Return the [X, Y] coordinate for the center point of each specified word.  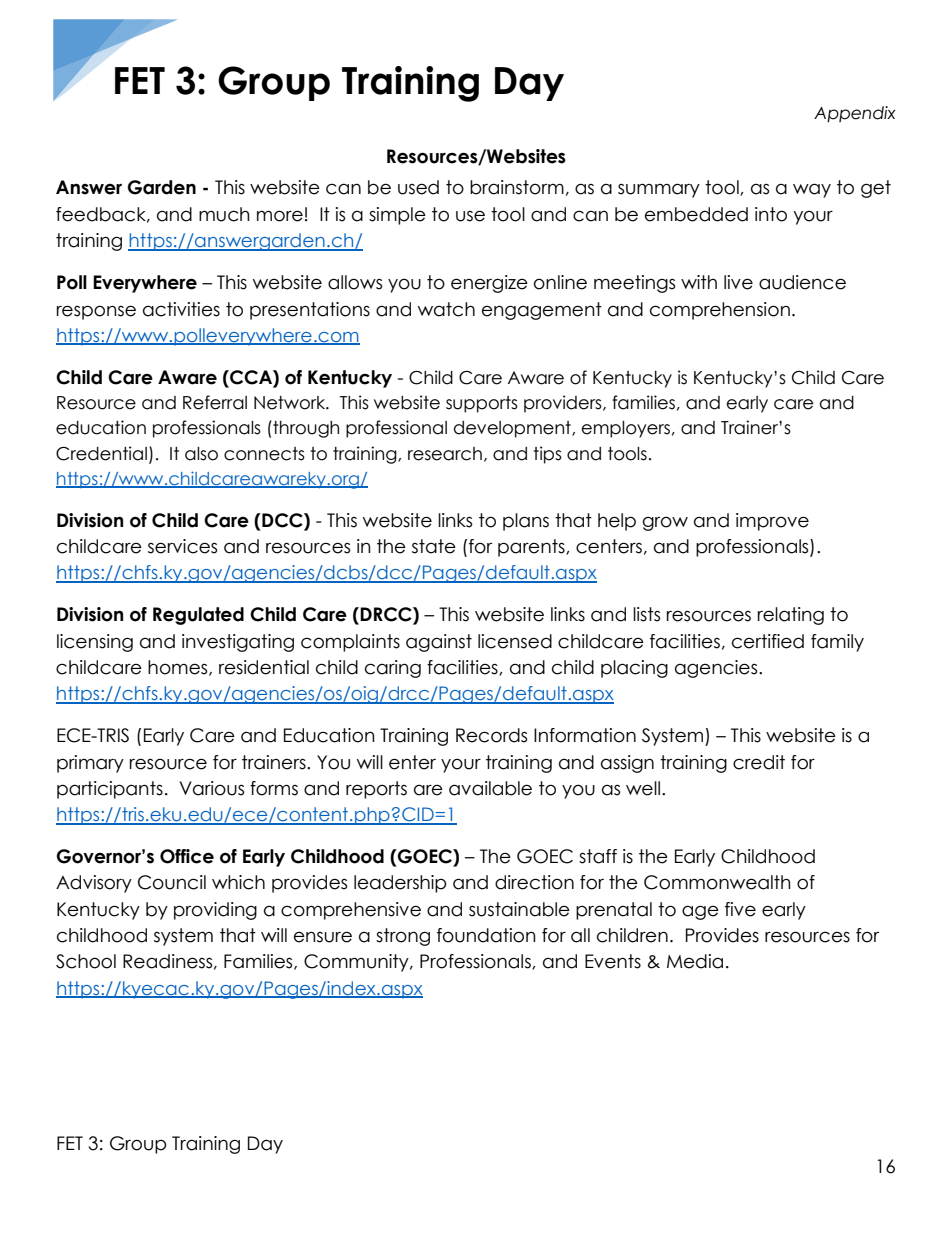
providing [215, 911]
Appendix [855, 114]
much [224, 214]
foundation [486, 935]
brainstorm [517, 187]
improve [772, 522]
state [434, 546]
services [182, 546]
